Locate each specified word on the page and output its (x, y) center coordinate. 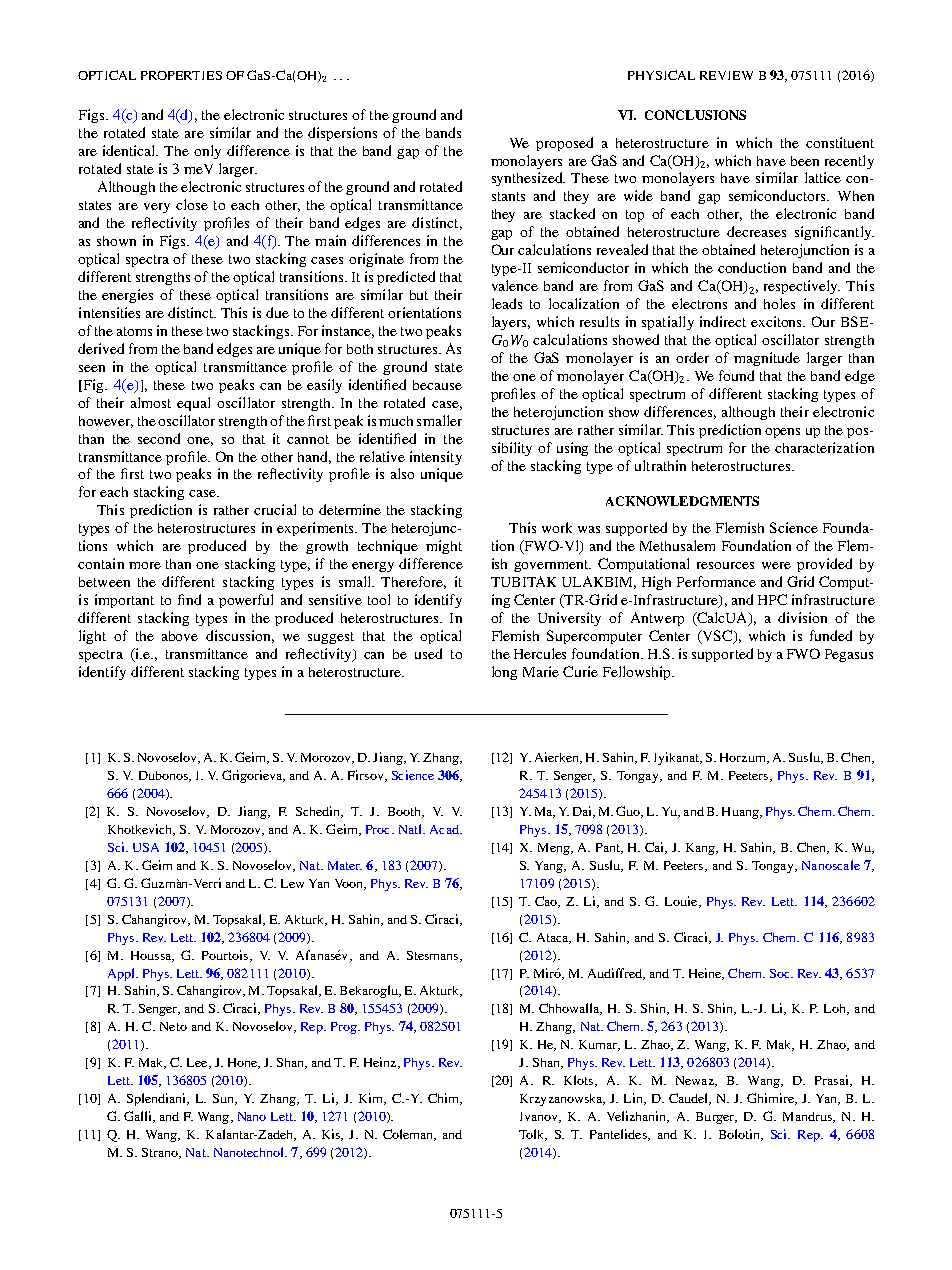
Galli (139, 1117)
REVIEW (726, 75)
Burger (716, 1118)
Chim (444, 1099)
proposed (564, 144)
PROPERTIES (181, 75)
